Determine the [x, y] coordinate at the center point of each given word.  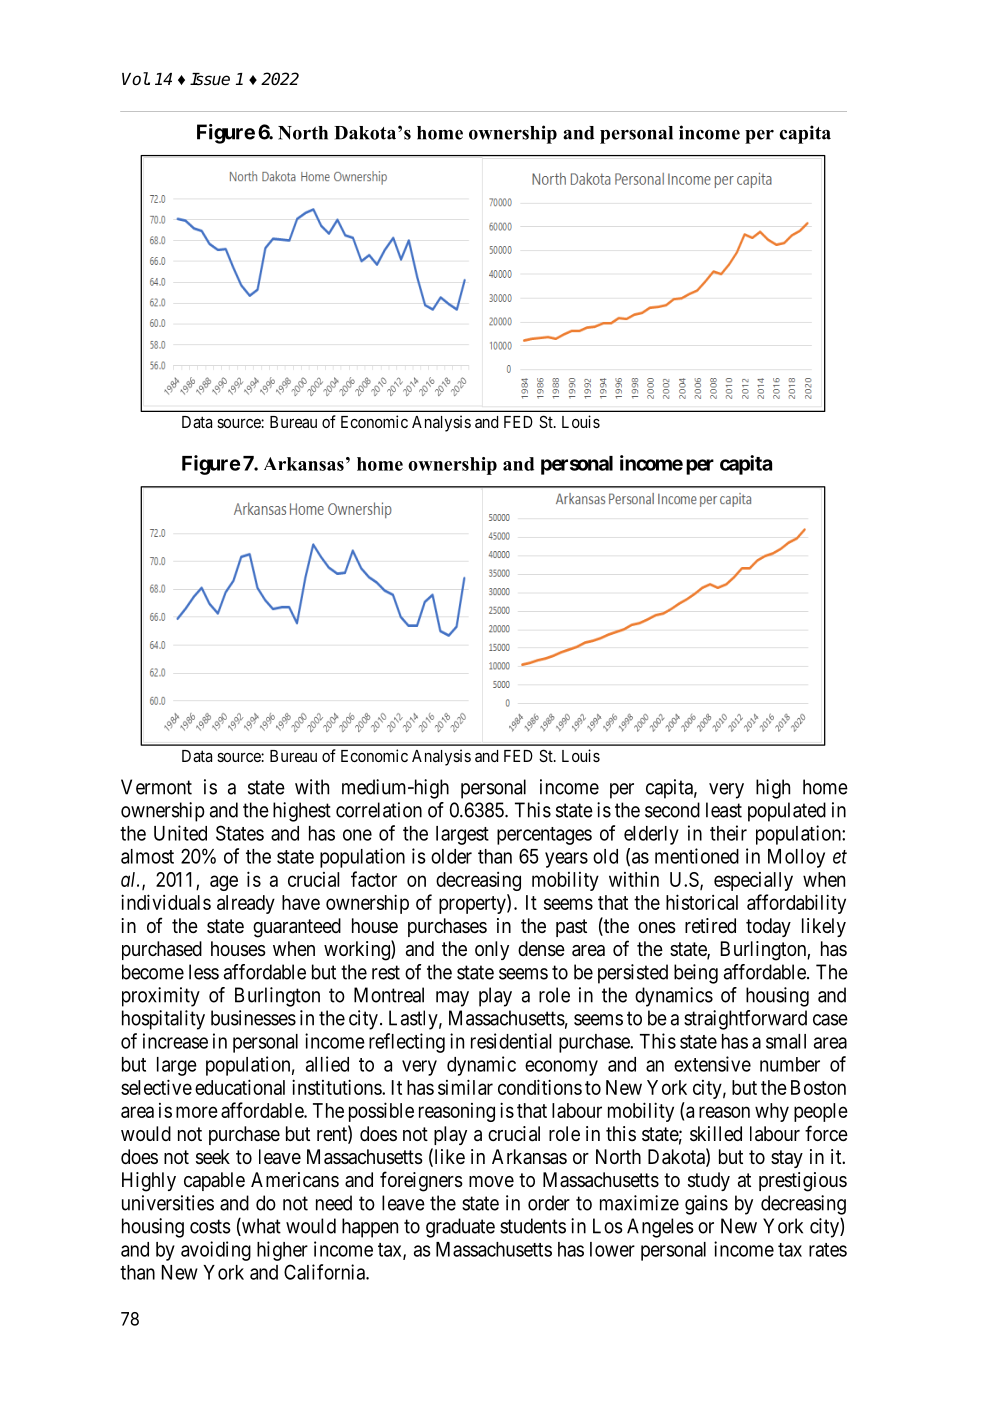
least [724, 810]
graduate [460, 1228]
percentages [544, 836]
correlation [379, 810]
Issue [210, 79]
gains [706, 1205]
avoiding [216, 1251]
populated [787, 812]
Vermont [156, 787]
